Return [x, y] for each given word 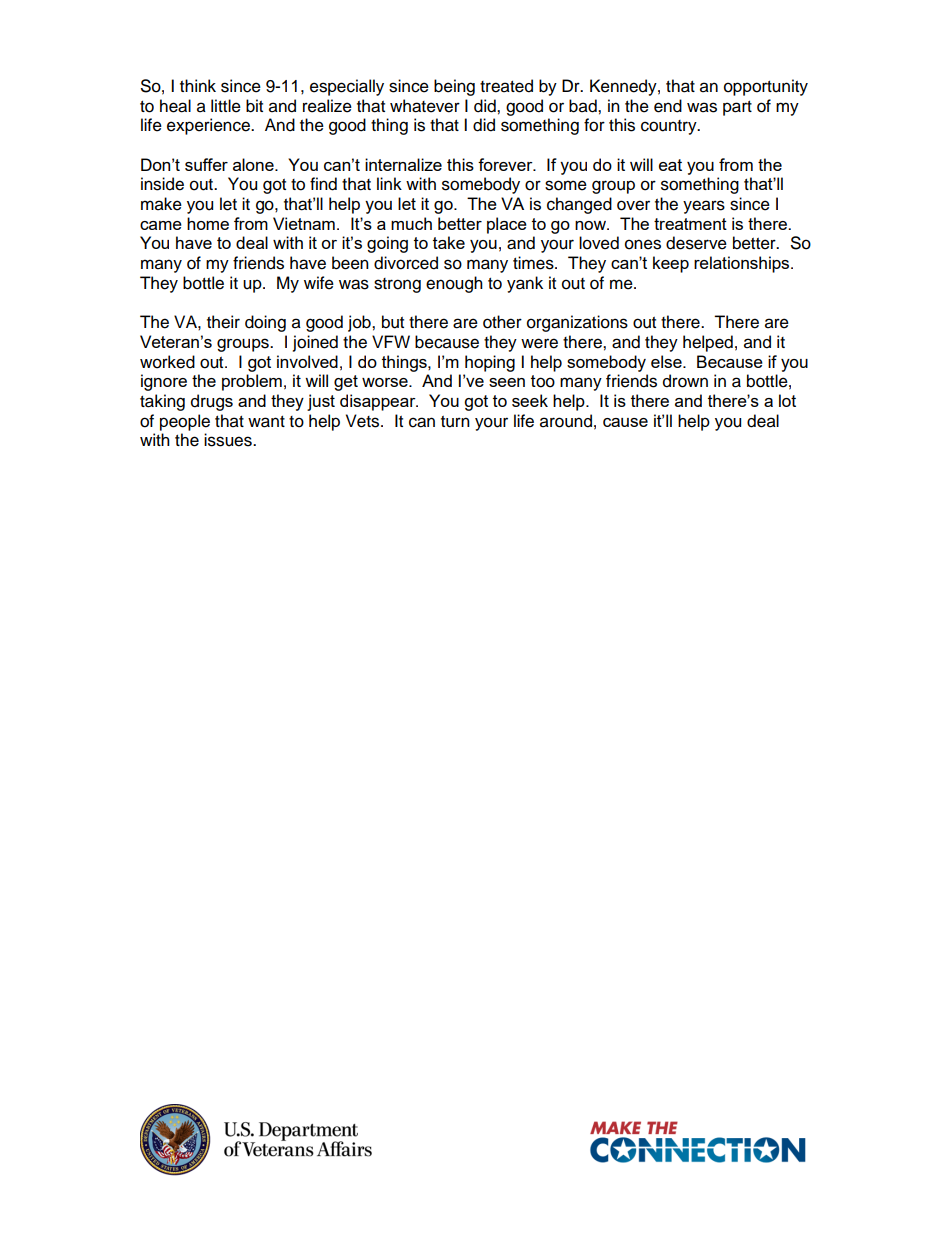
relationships [743, 264]
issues [229, 440]
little [226, 106]
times [534, 263]
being [454, 87]
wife [319, 283]
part [737, 108]
